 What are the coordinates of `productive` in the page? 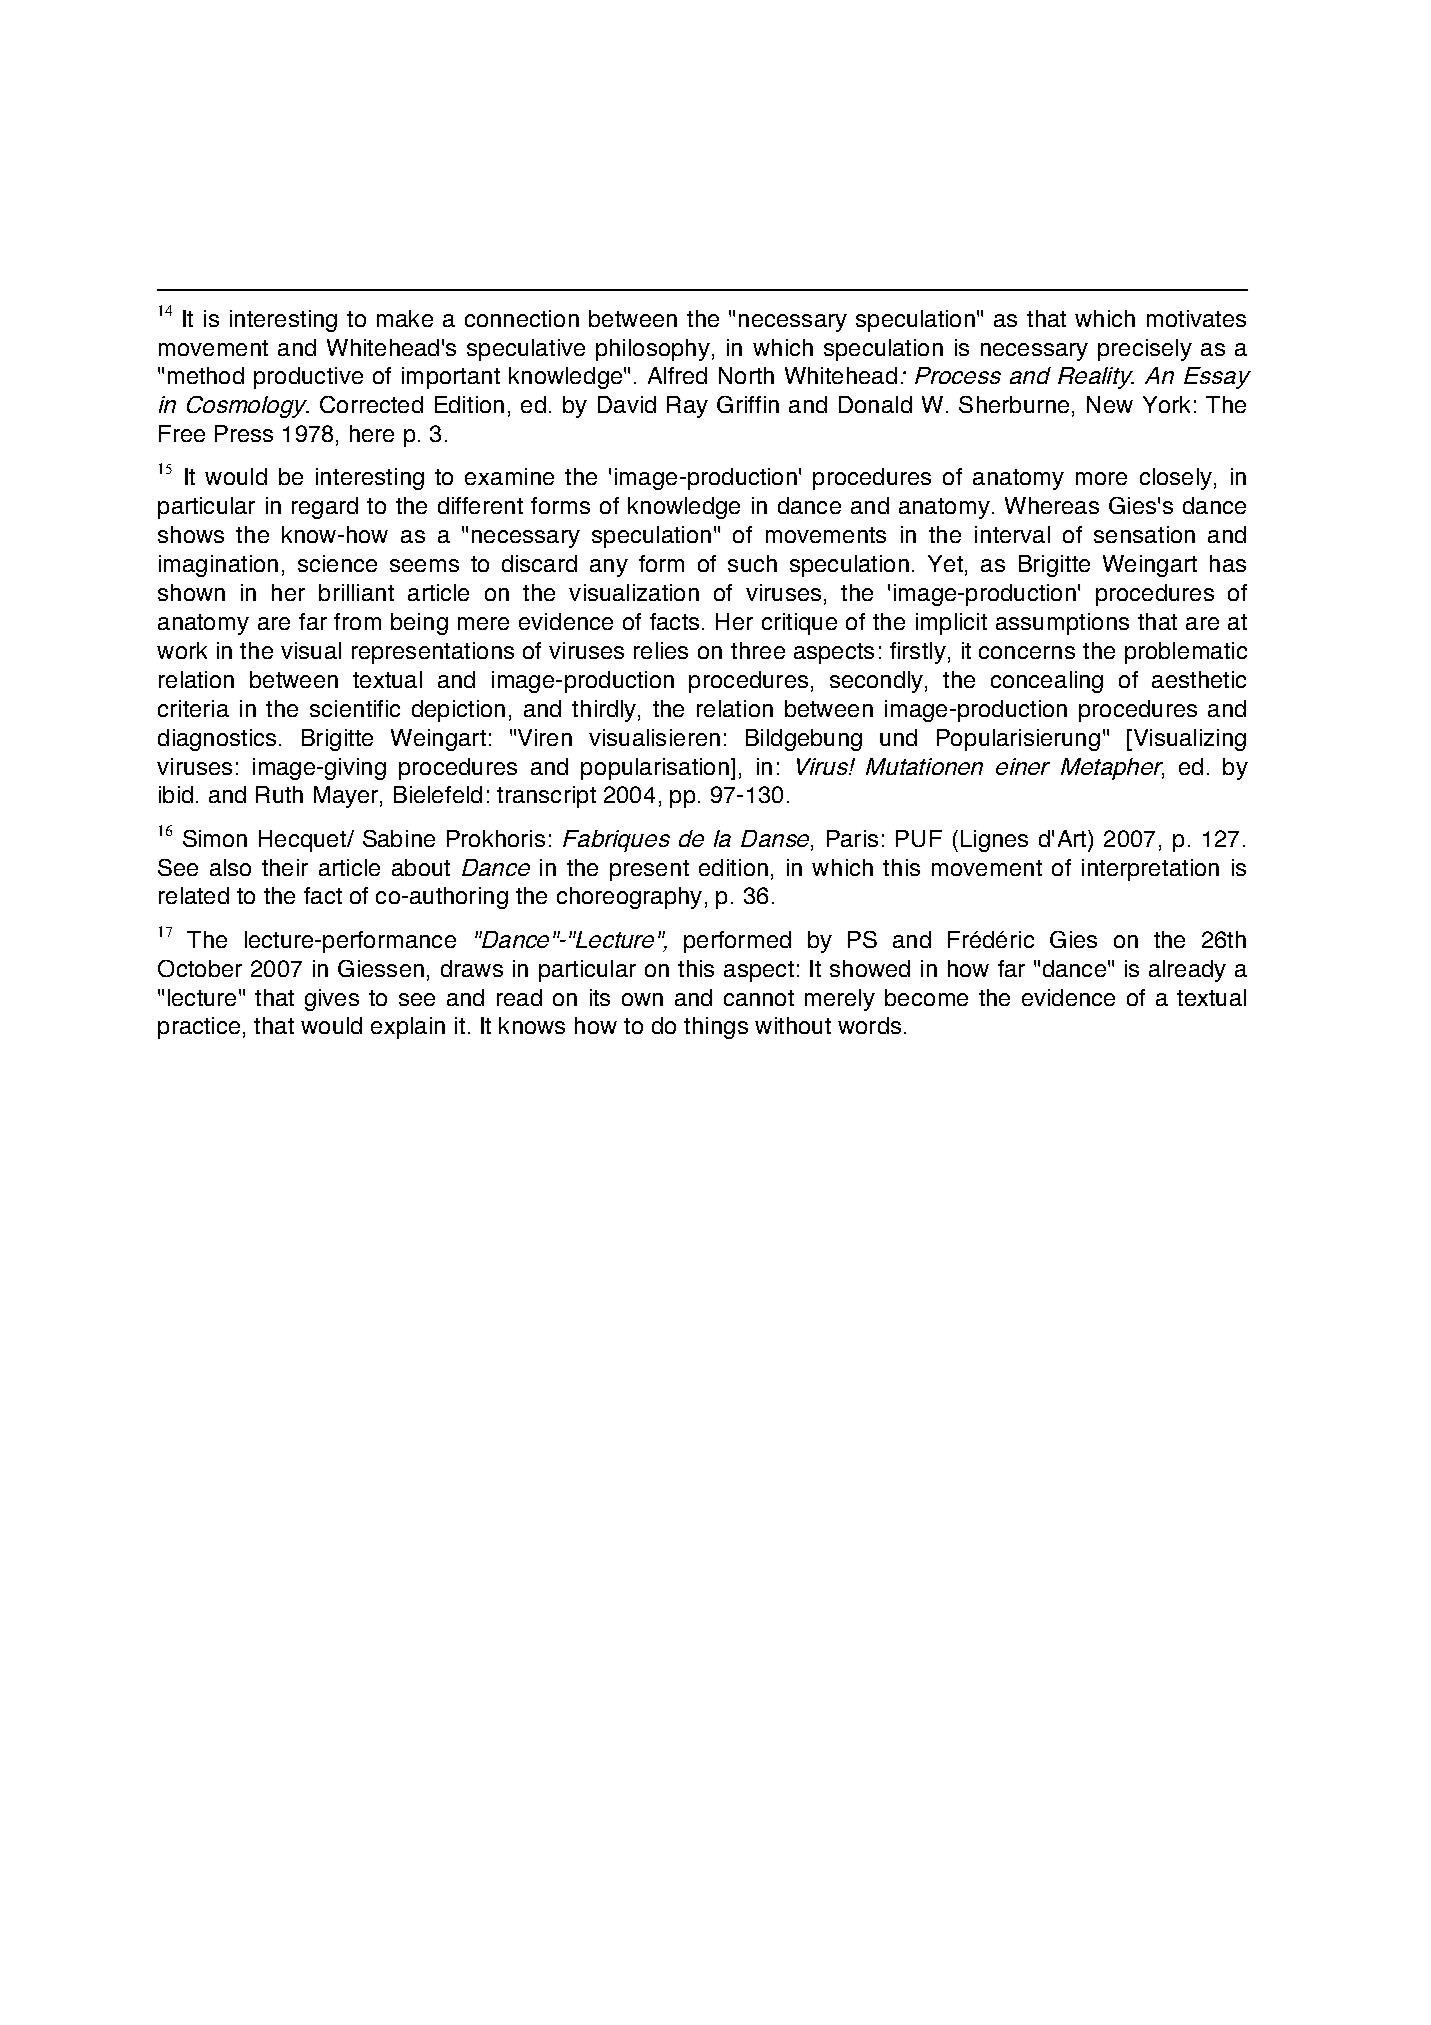 It's located at (308, 378).
